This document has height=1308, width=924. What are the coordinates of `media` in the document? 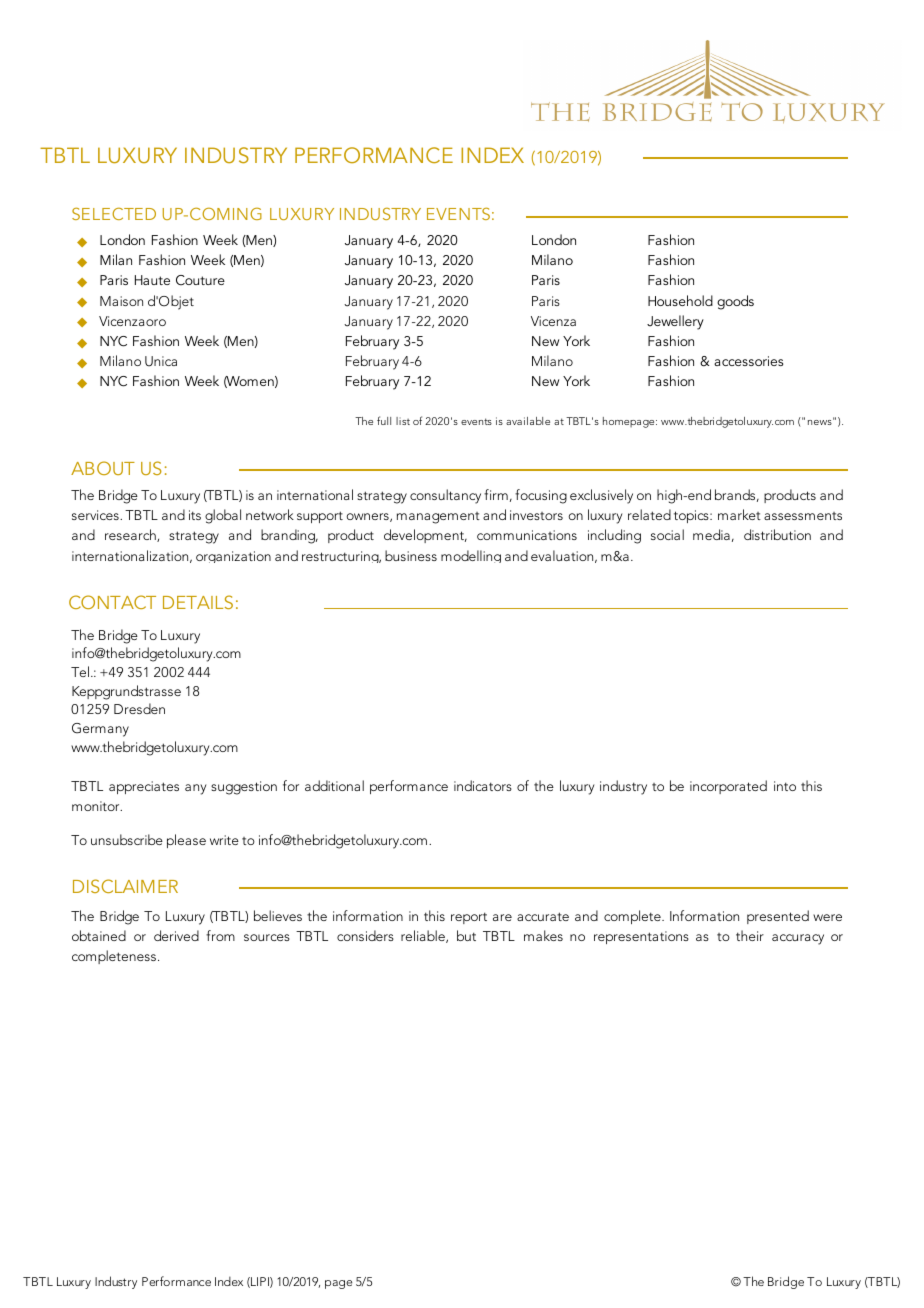 It's located at (711, 534).
